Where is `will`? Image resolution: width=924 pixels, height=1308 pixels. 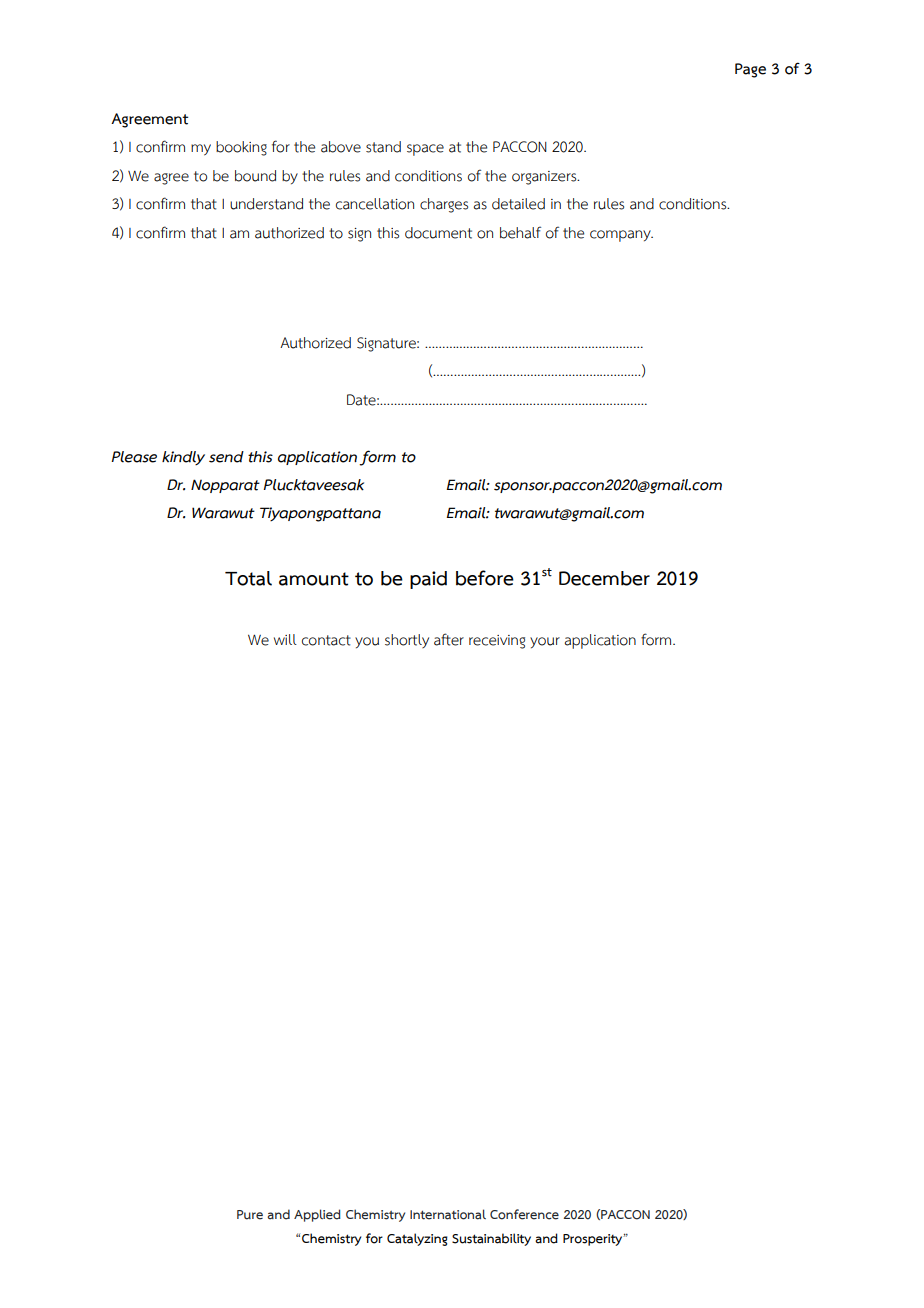
will is located at coordinates (285, 639).
